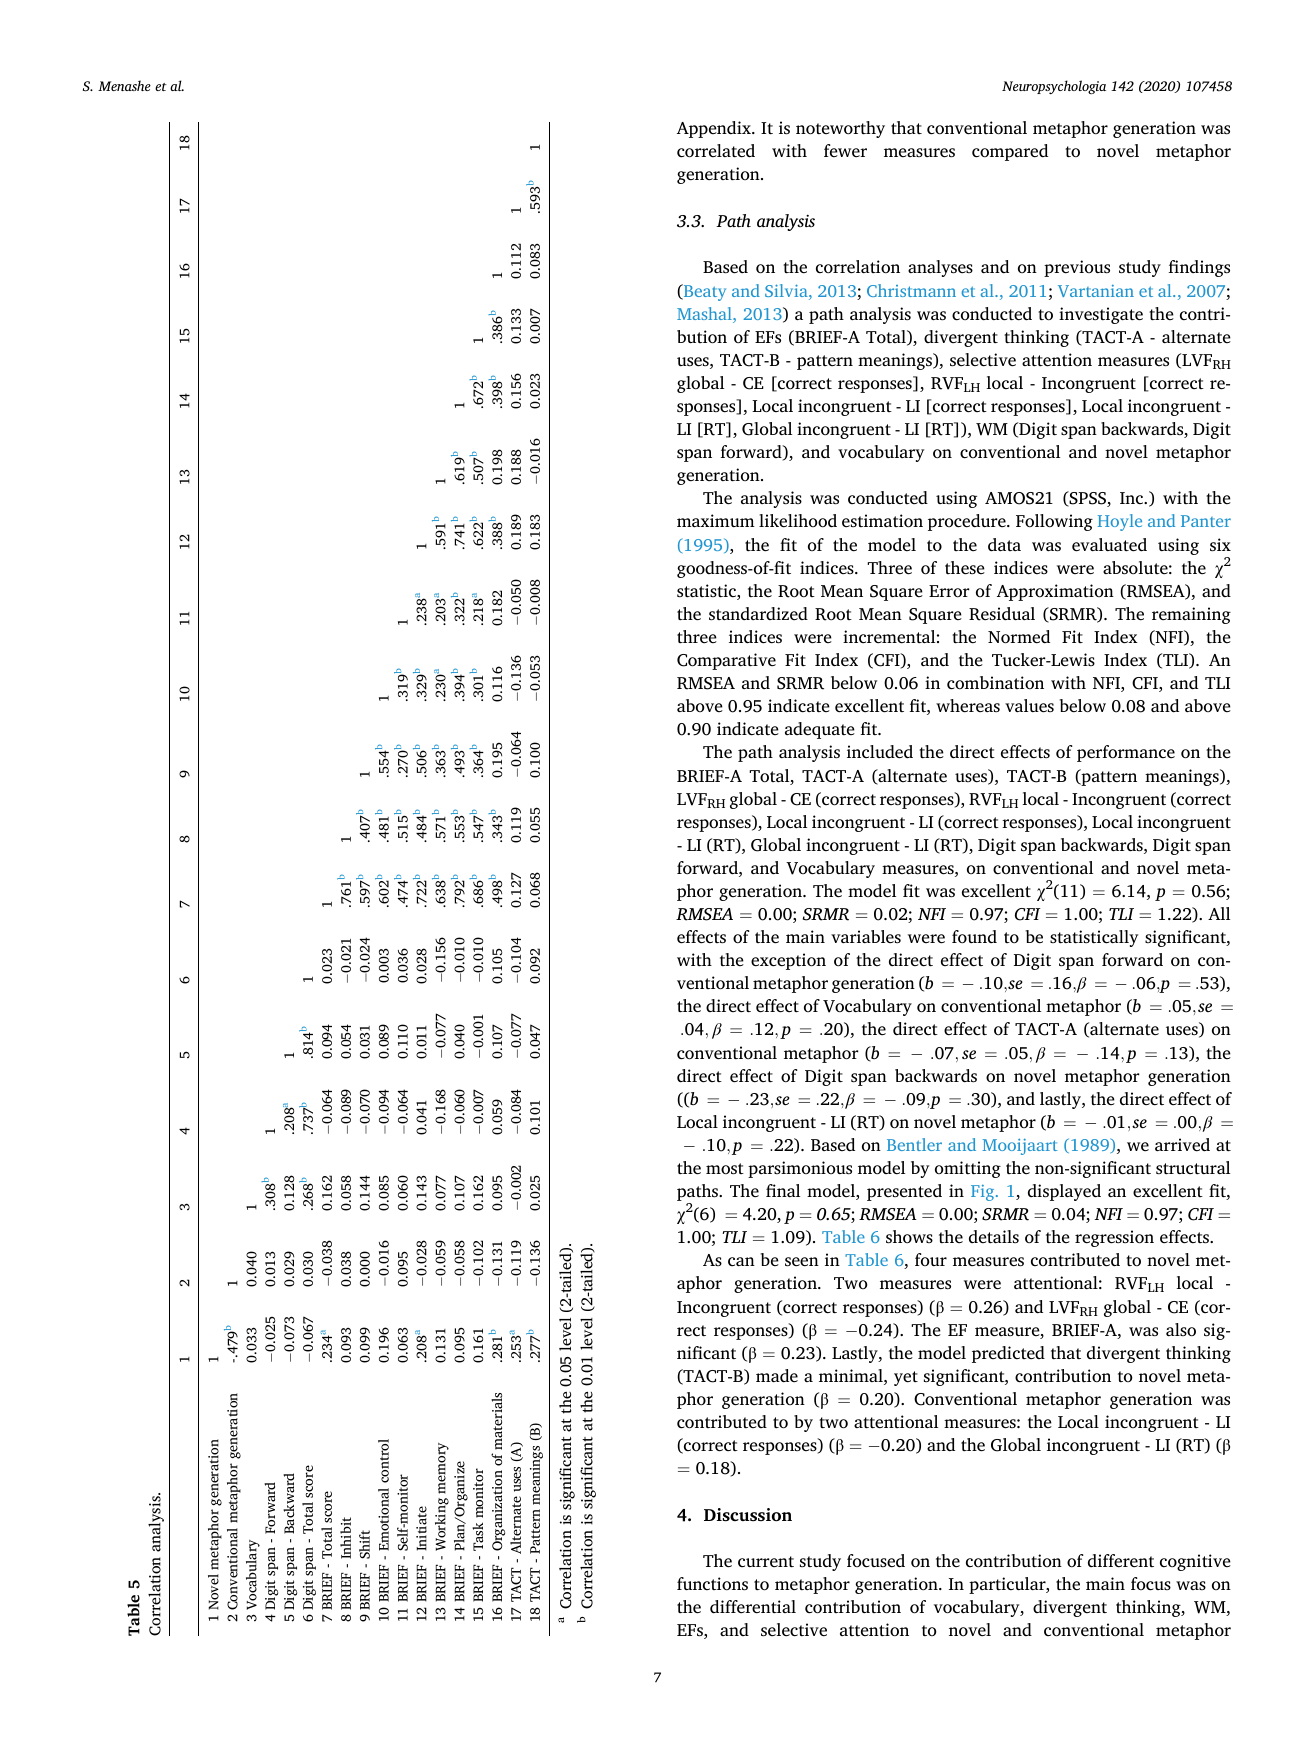  What do you see at coordinates (906, 1378) in the page?
I see `yet` at bounding box center [906, 1378].
